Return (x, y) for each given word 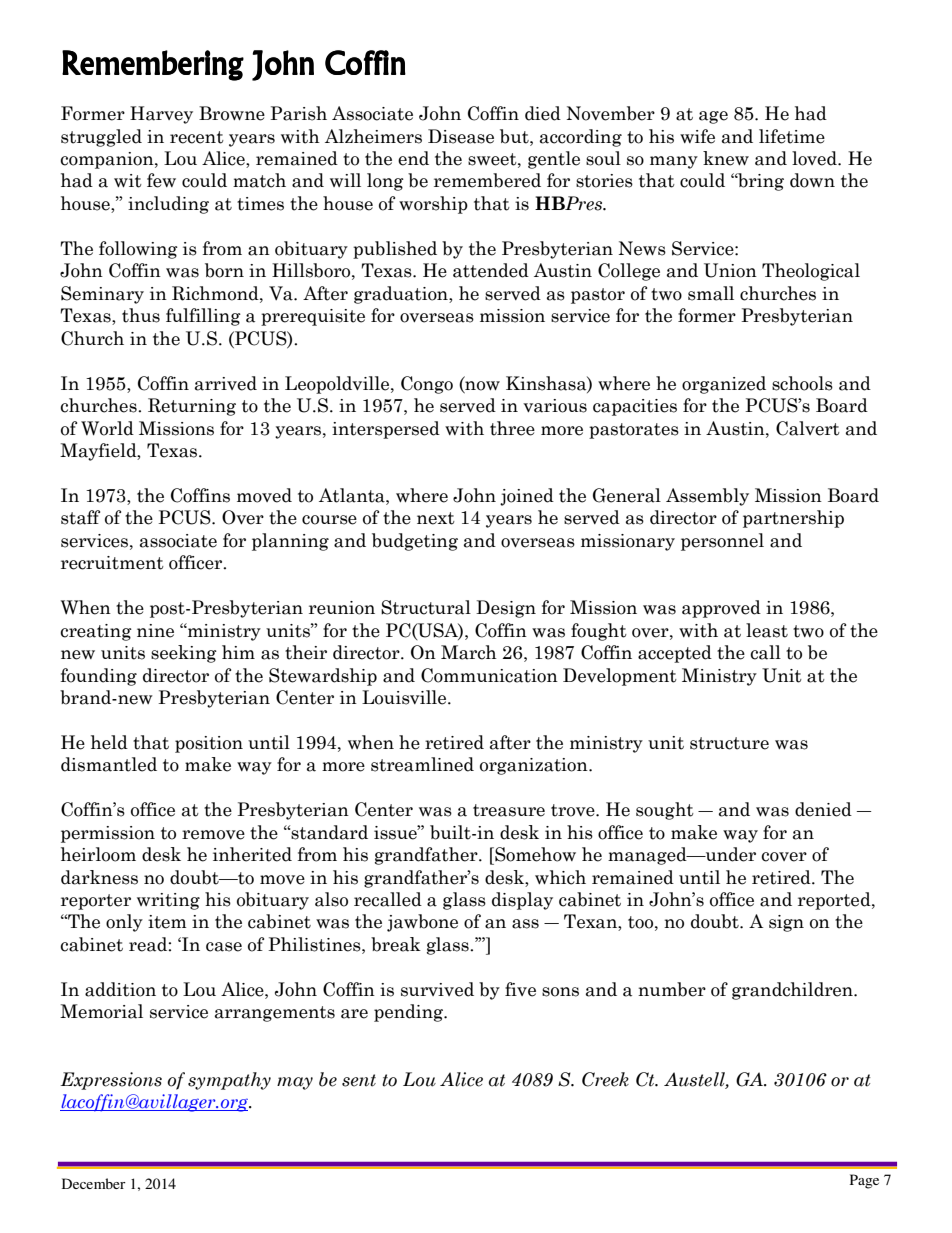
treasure (509, 810)
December (94, 1183)
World (107, 428)
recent (197, 137)
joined (527, 497)
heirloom (98, 854)
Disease (461, 136)
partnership (793, 519)
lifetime (792, 136)
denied (823, 809)
